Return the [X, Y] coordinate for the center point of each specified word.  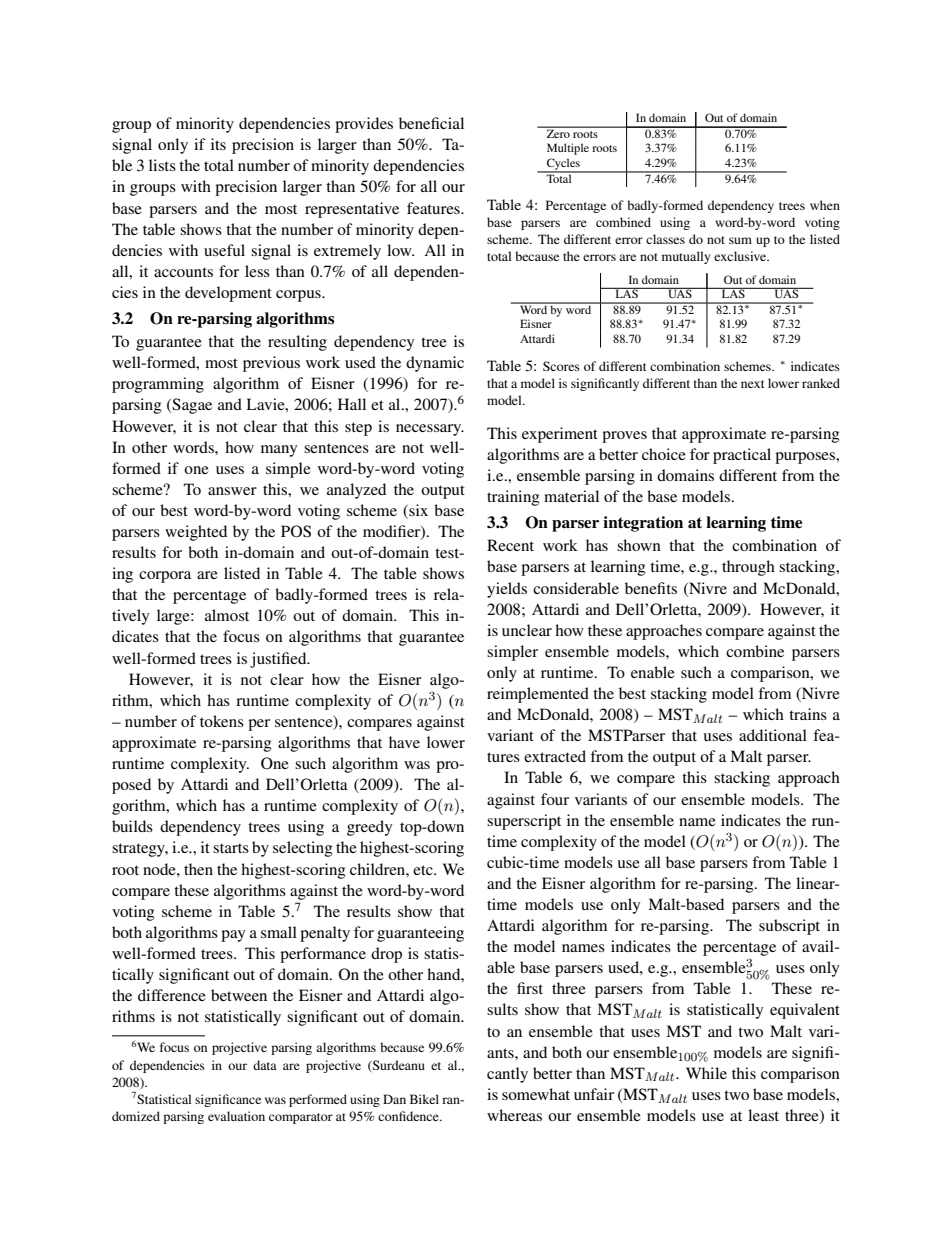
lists [162, 165]
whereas [514, 1115]
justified [279, 660]
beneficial [431, 123]
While [706, 1073]
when [825, 205]
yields [507, 590]
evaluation [236, 1116]
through [748, 568]
